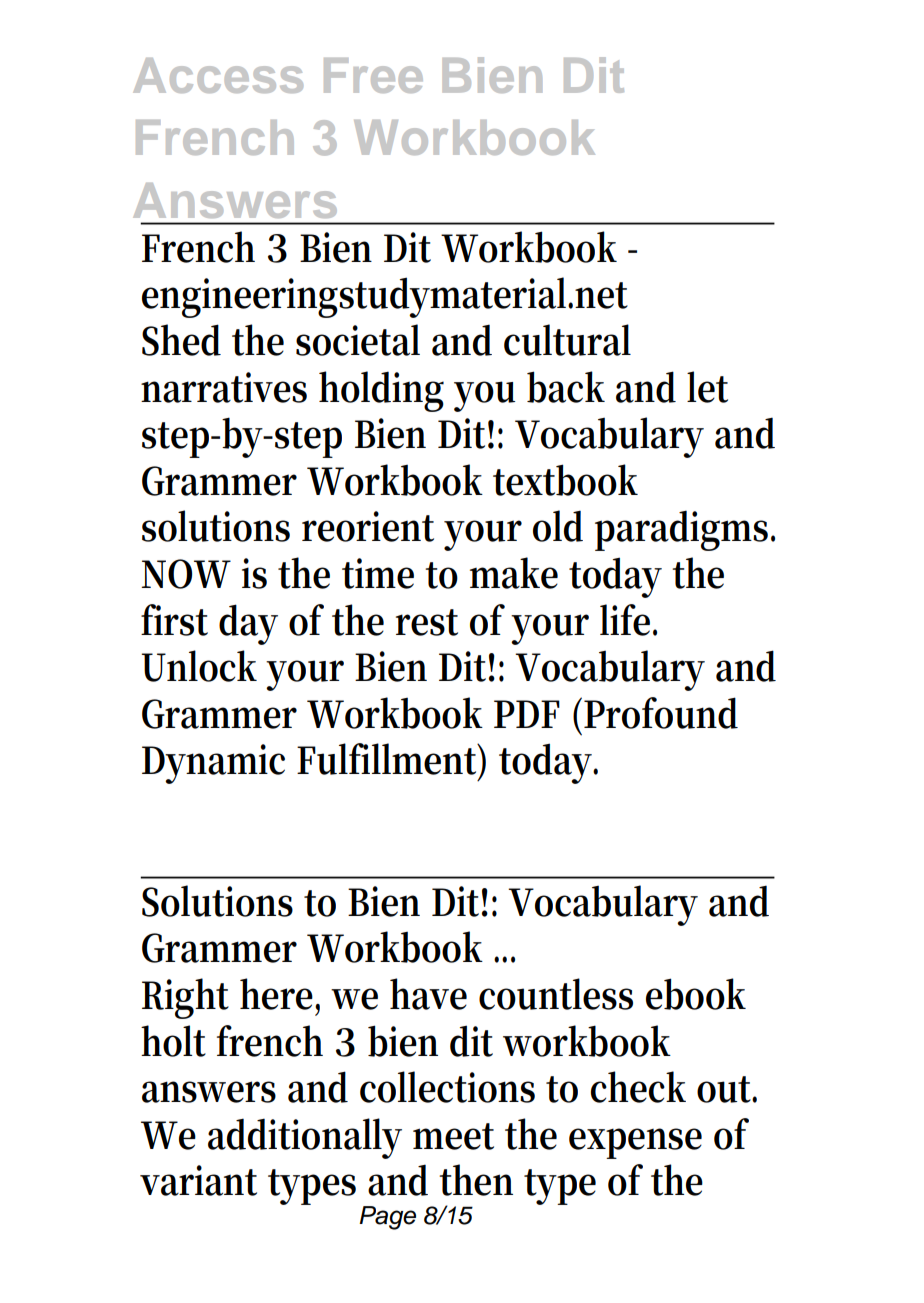 This document has width=924, height=1303. I want to click on Unlock, so click(199, 666).
